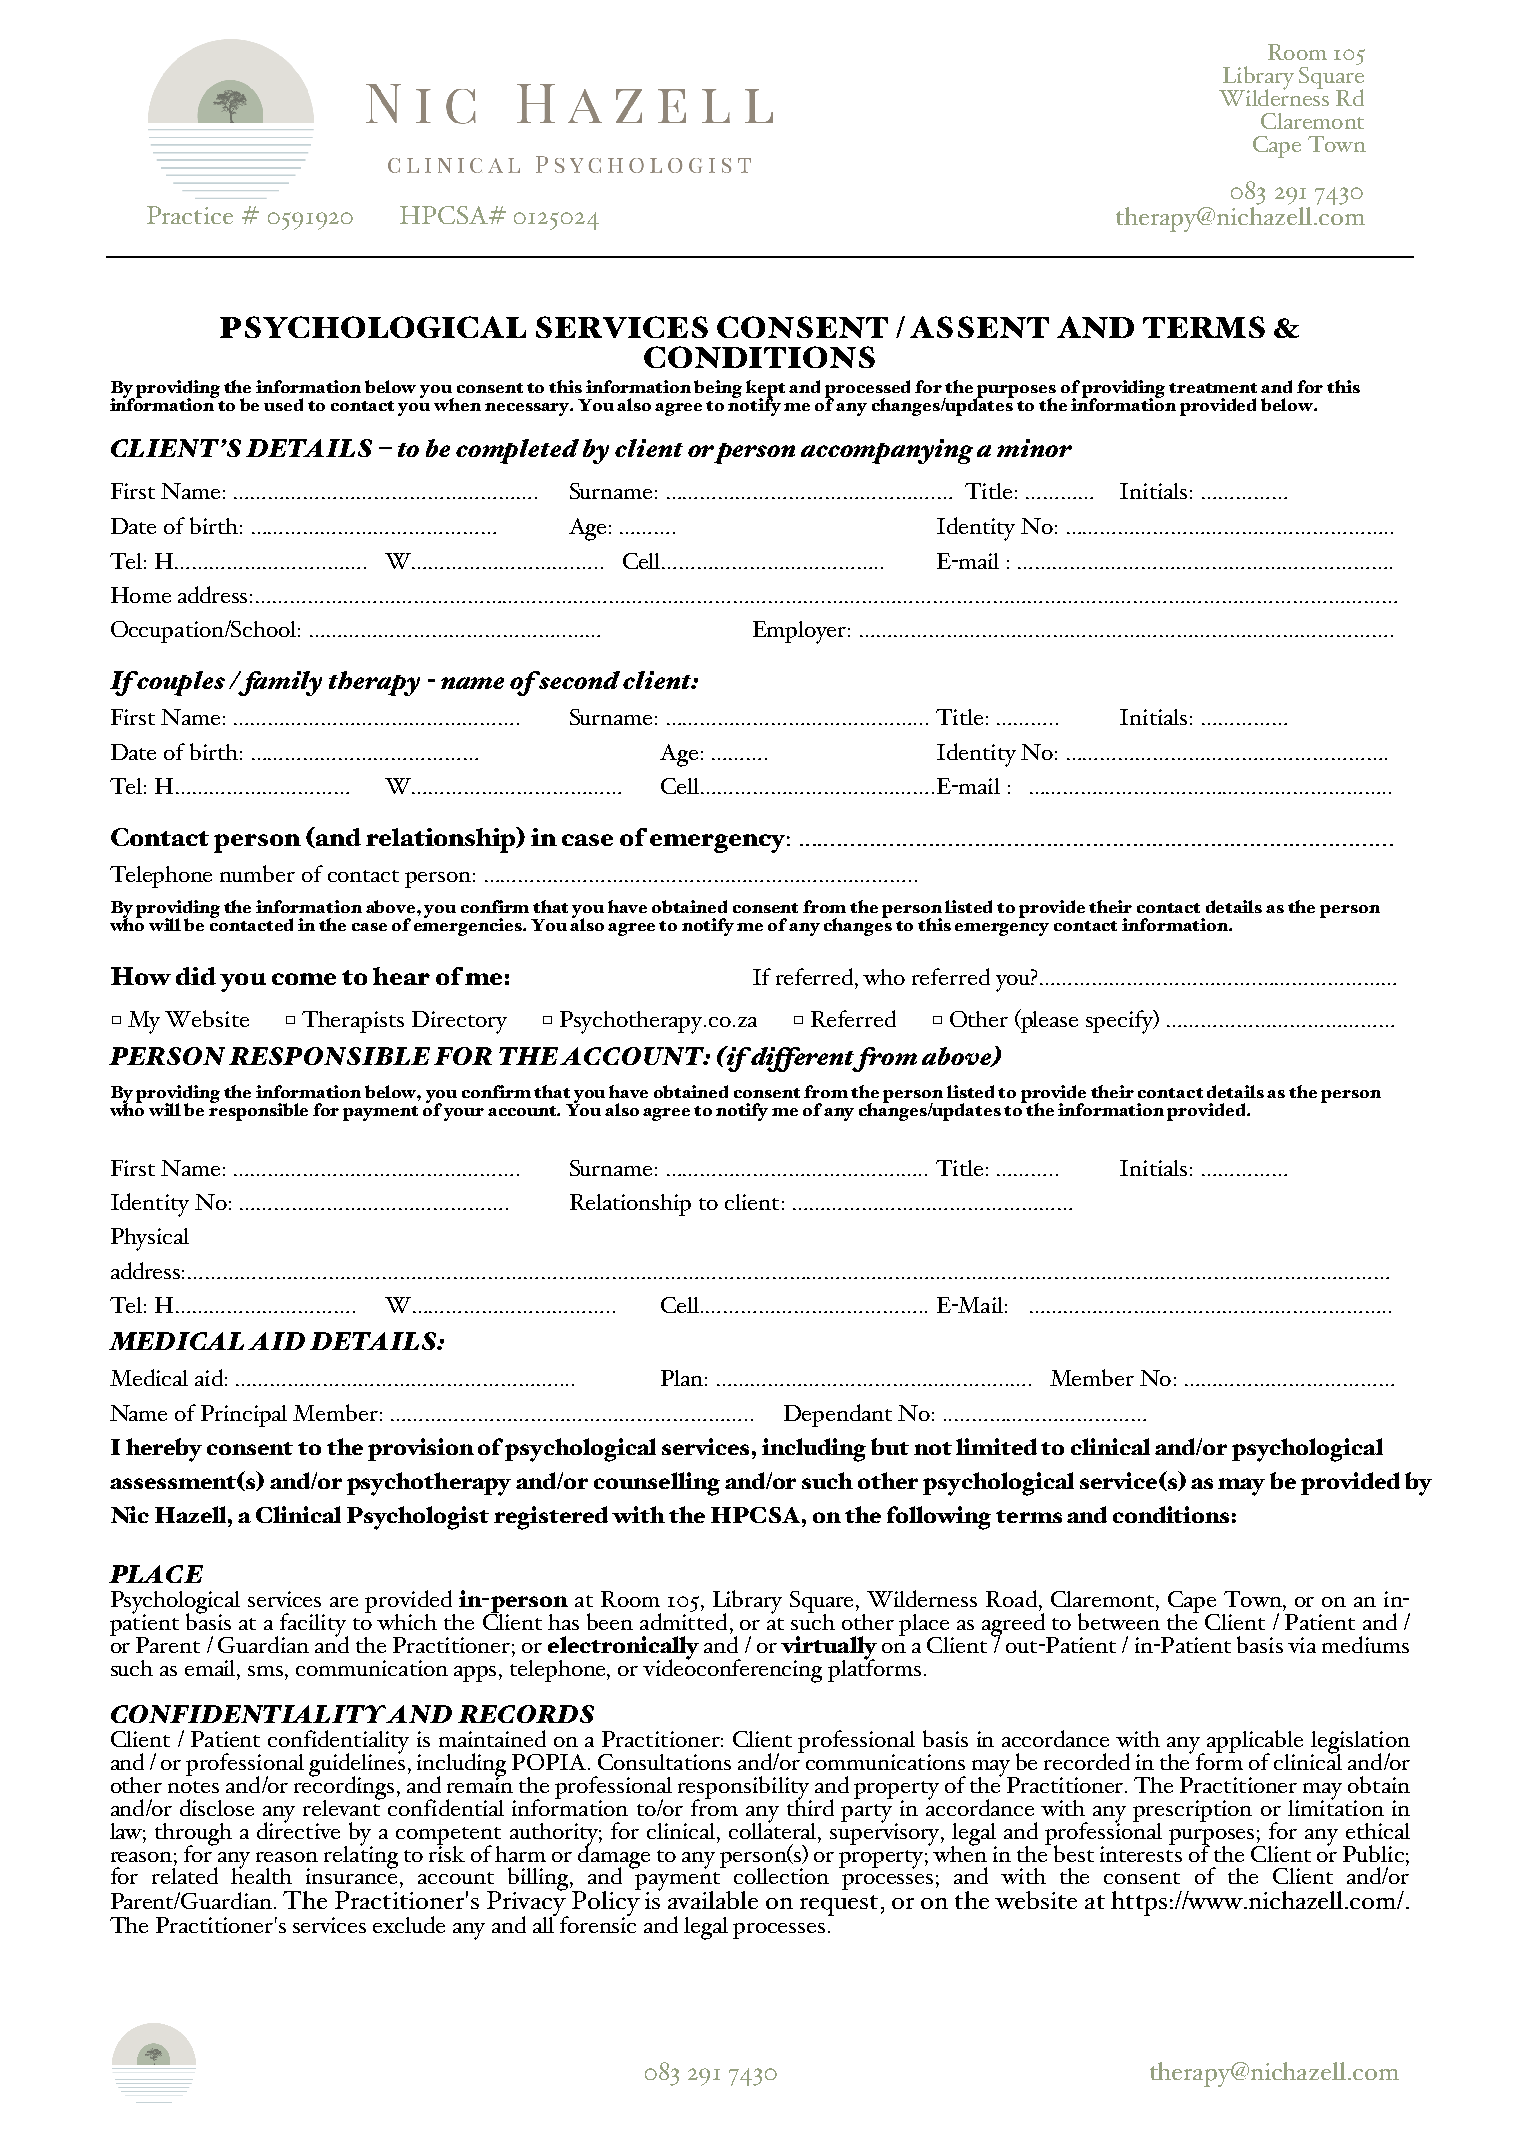  I want to click on collection, so click(781, 1876).
